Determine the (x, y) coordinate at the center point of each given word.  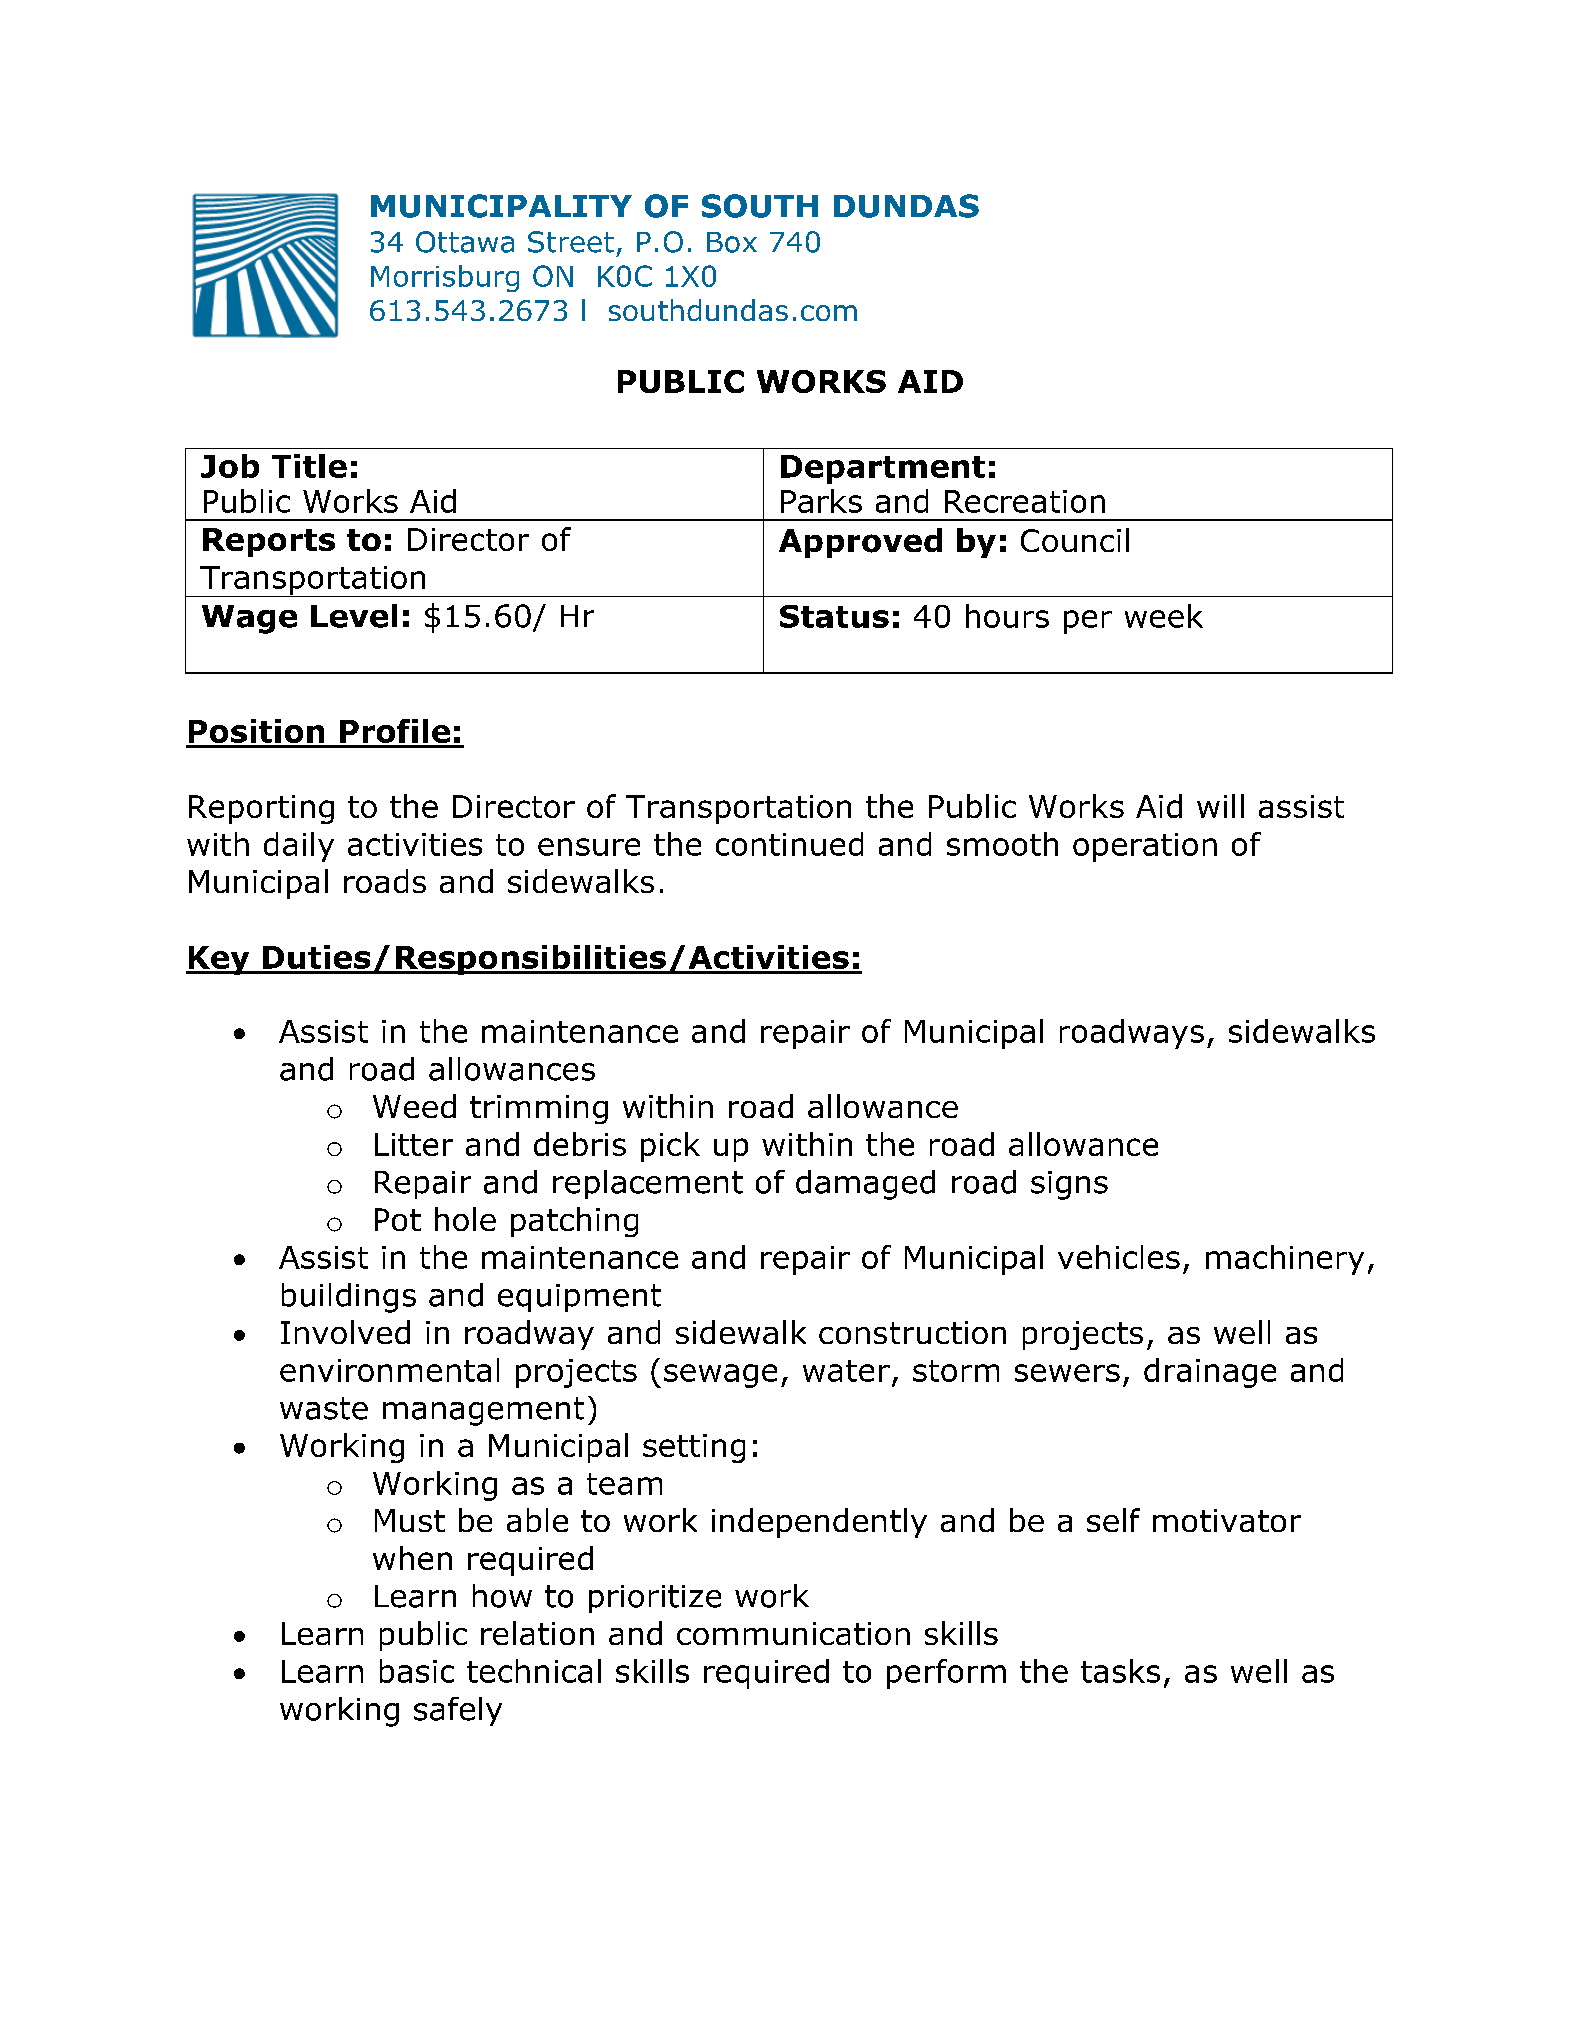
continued (789, 844)
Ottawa (465, 242)
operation (1145, 847)
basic (417, 1671)
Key (219, 960)
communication (793, 1633)
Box (732, 242)
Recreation (1025, 501)
